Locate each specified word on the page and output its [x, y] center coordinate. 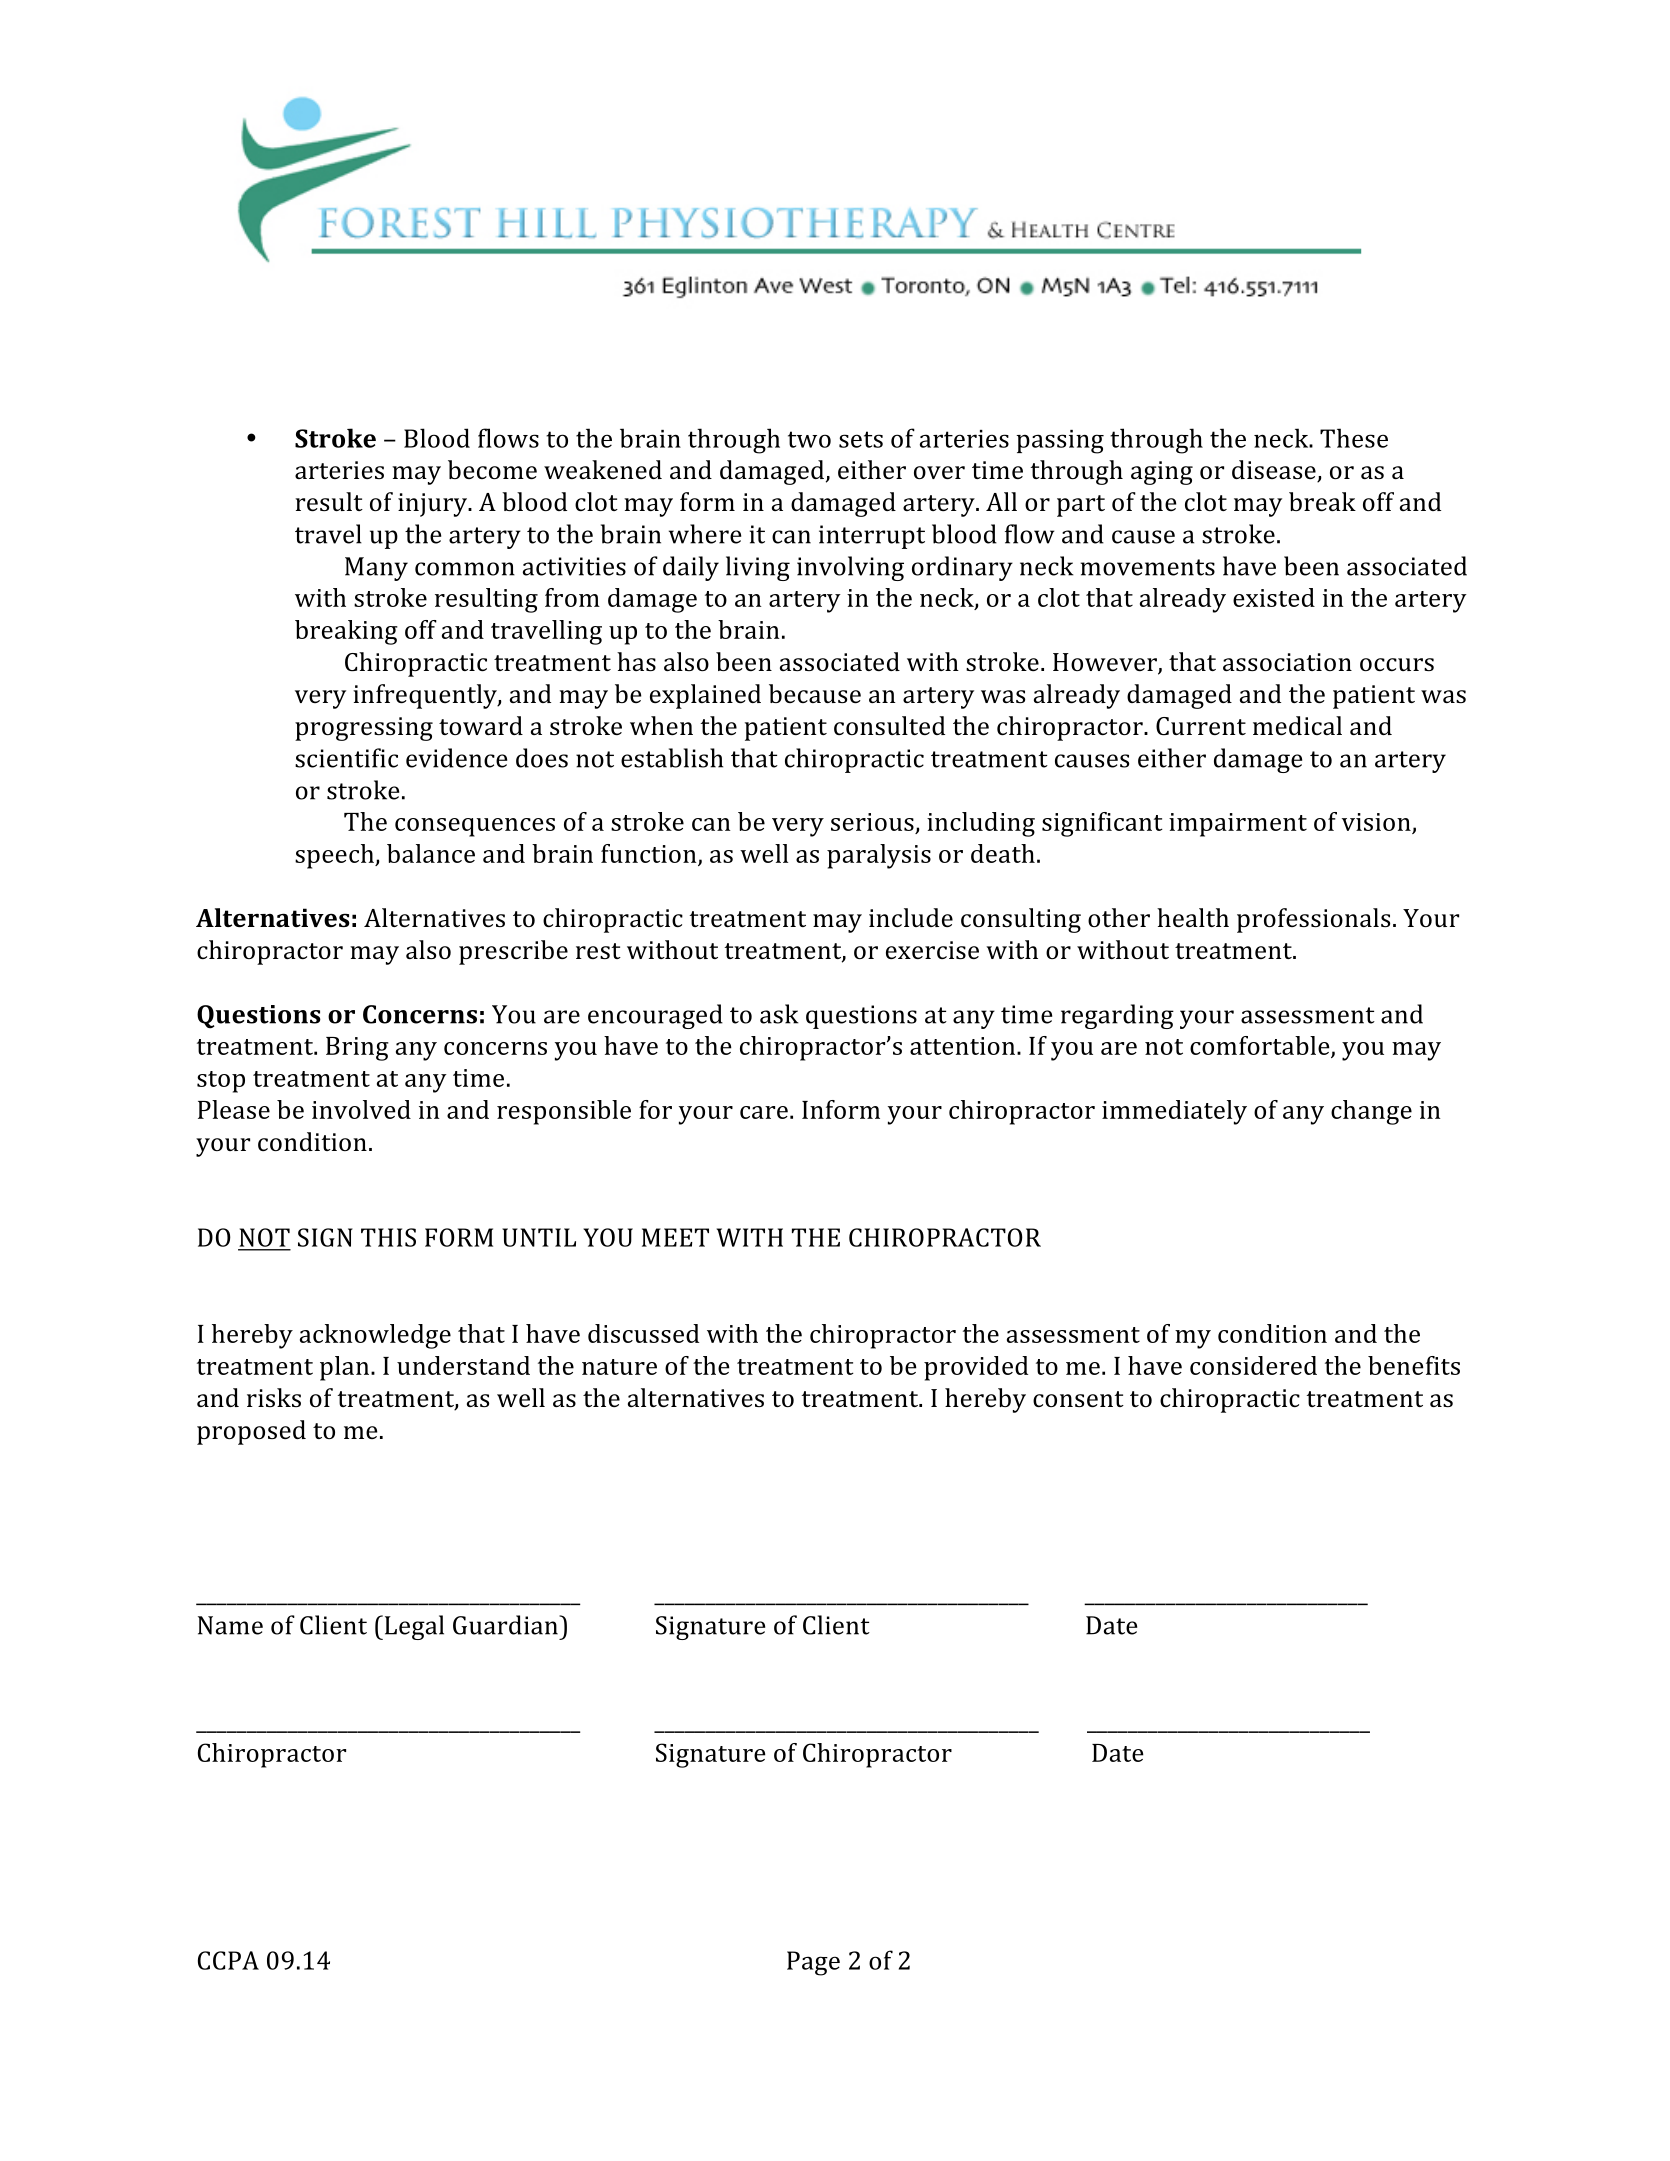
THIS [388, 1237]
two [809, 439]
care [764, 1112]
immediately [1174, 1112]
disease [1275, 471]
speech [335, 856]
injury [434, 505]
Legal [413, 1627]
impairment [1238, 825]
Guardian [506, 1625]
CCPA [228, 1960]
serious [872, 822]
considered [1253, 1365]
